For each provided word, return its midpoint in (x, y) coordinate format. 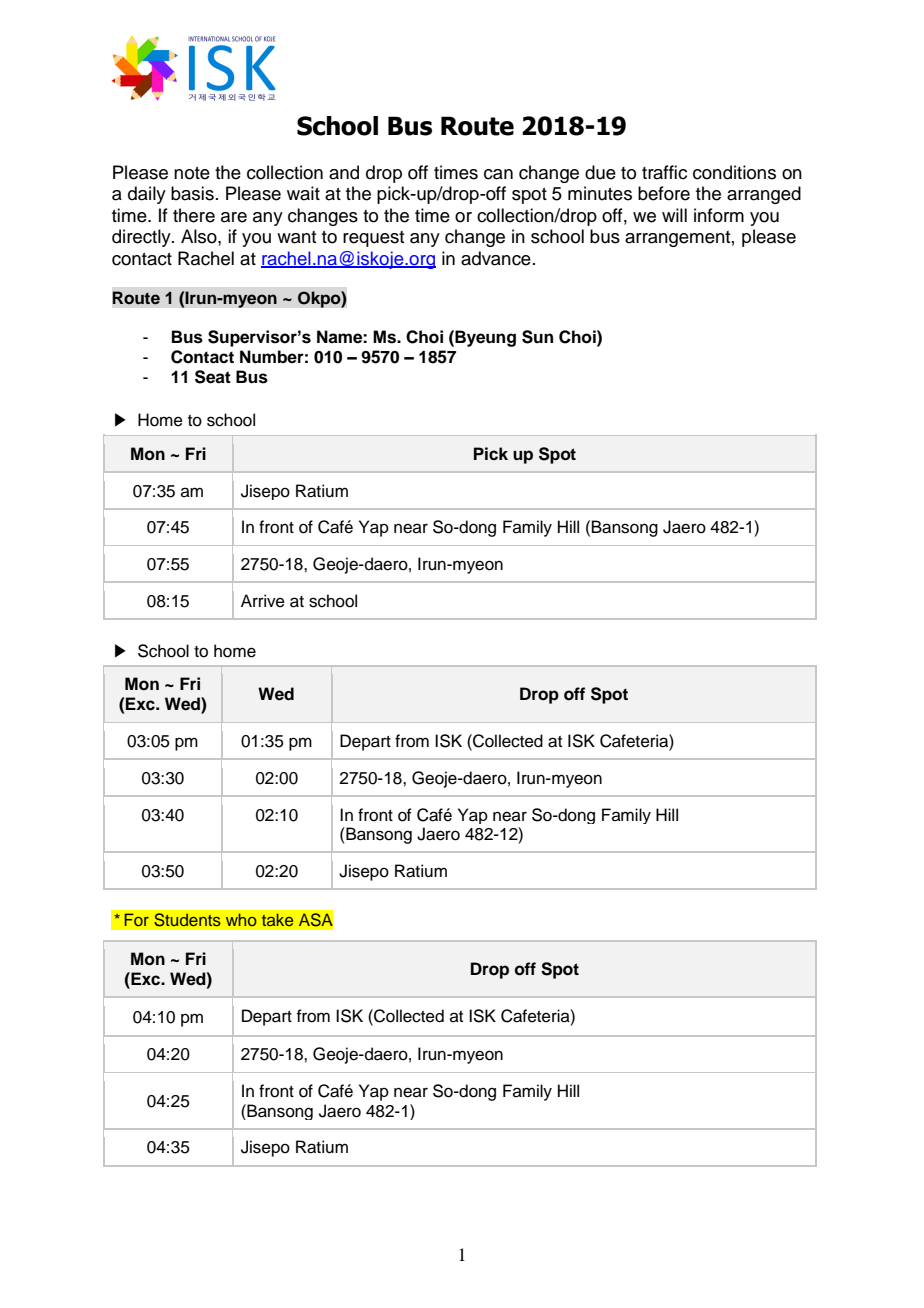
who (241, 919)
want (296, 237)
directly (142, 238)
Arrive (263, 601)
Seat (213, 377)
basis (192, 193)
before (664, 193)
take (277, 919)
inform (719, 215)
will (674, 215)
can (498, 174)
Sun (537, 337)
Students (187, 920)
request (373, 239)
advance (496, 258)
